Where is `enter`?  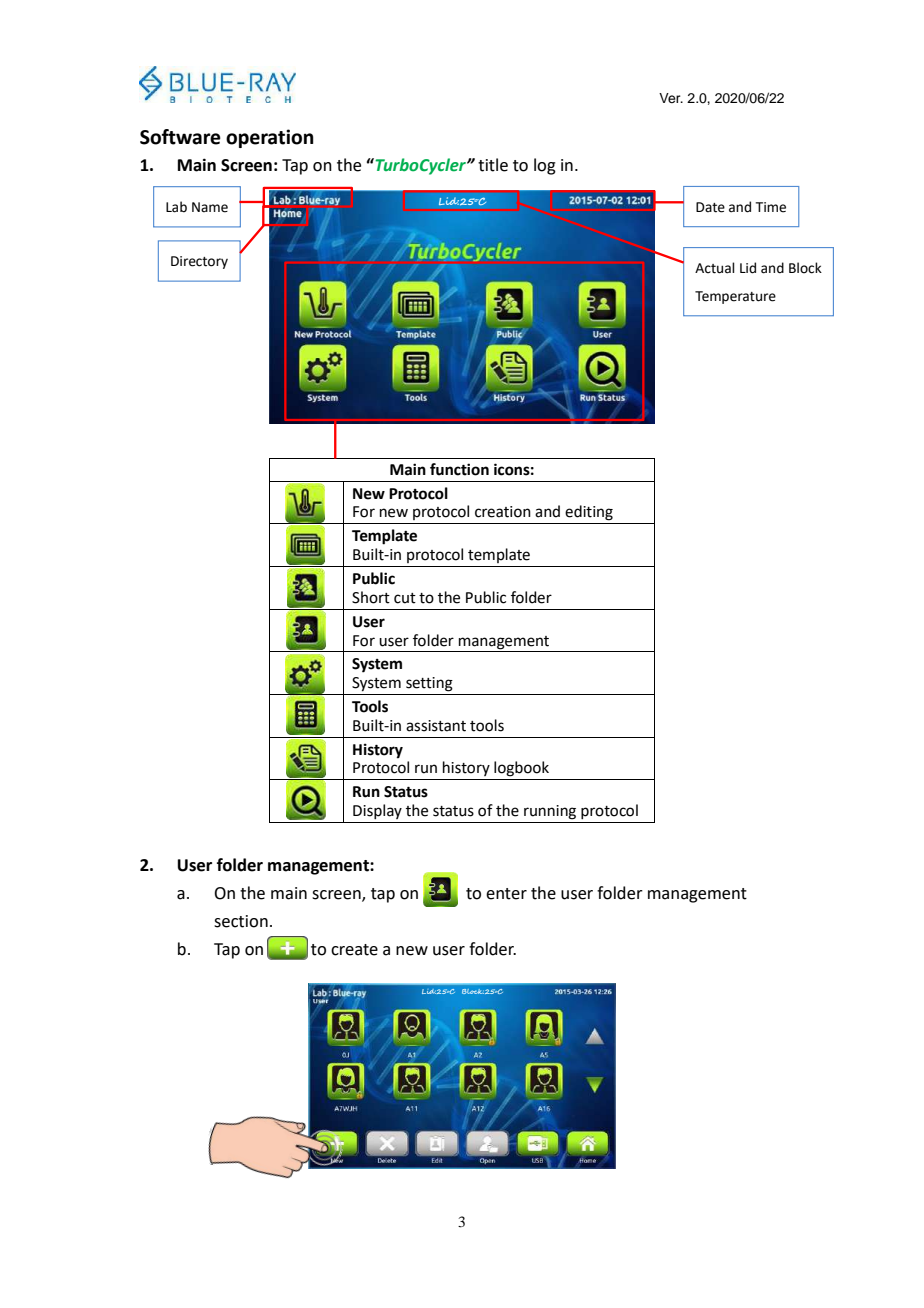
enter is located at coordinates (506, 894).
